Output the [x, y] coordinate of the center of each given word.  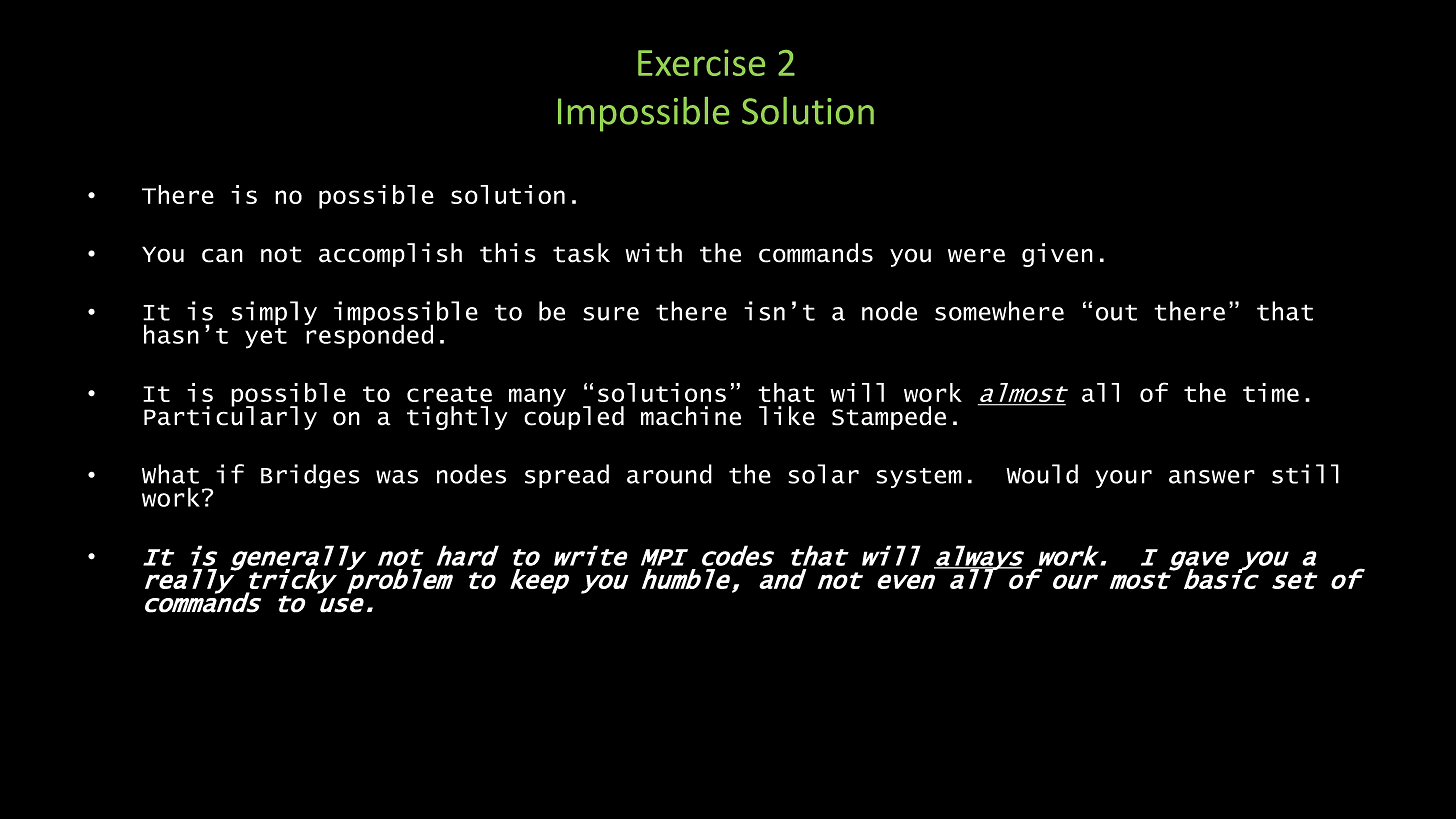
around [669, 474]
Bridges [310, 476]
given [1057, 255]
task [581, 253]
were [976, 255]
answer [1212, 477]
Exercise [701, 62]
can [222, 255]
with [654, 253]
